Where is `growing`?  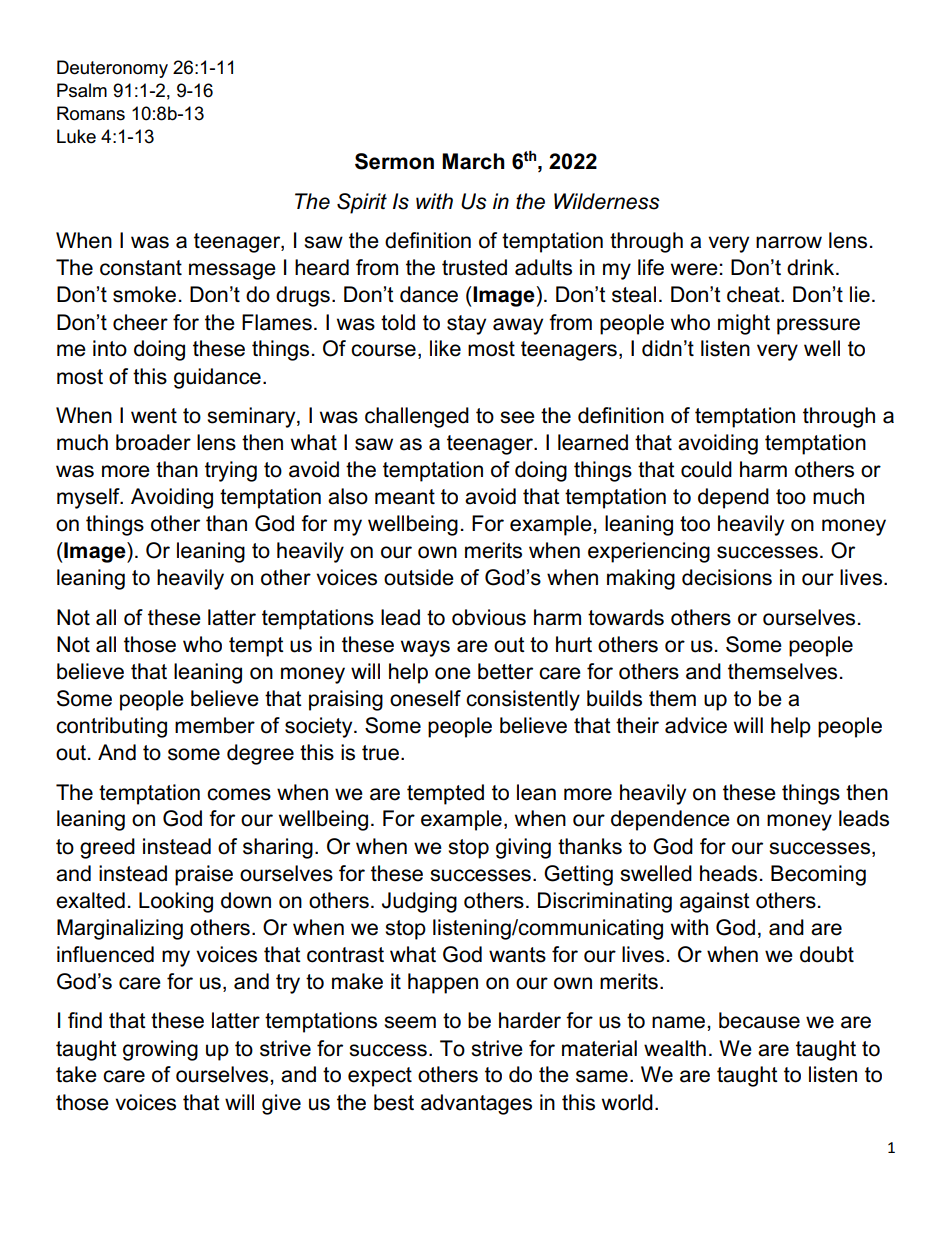
growing is located at coordinates (160, 1050).
